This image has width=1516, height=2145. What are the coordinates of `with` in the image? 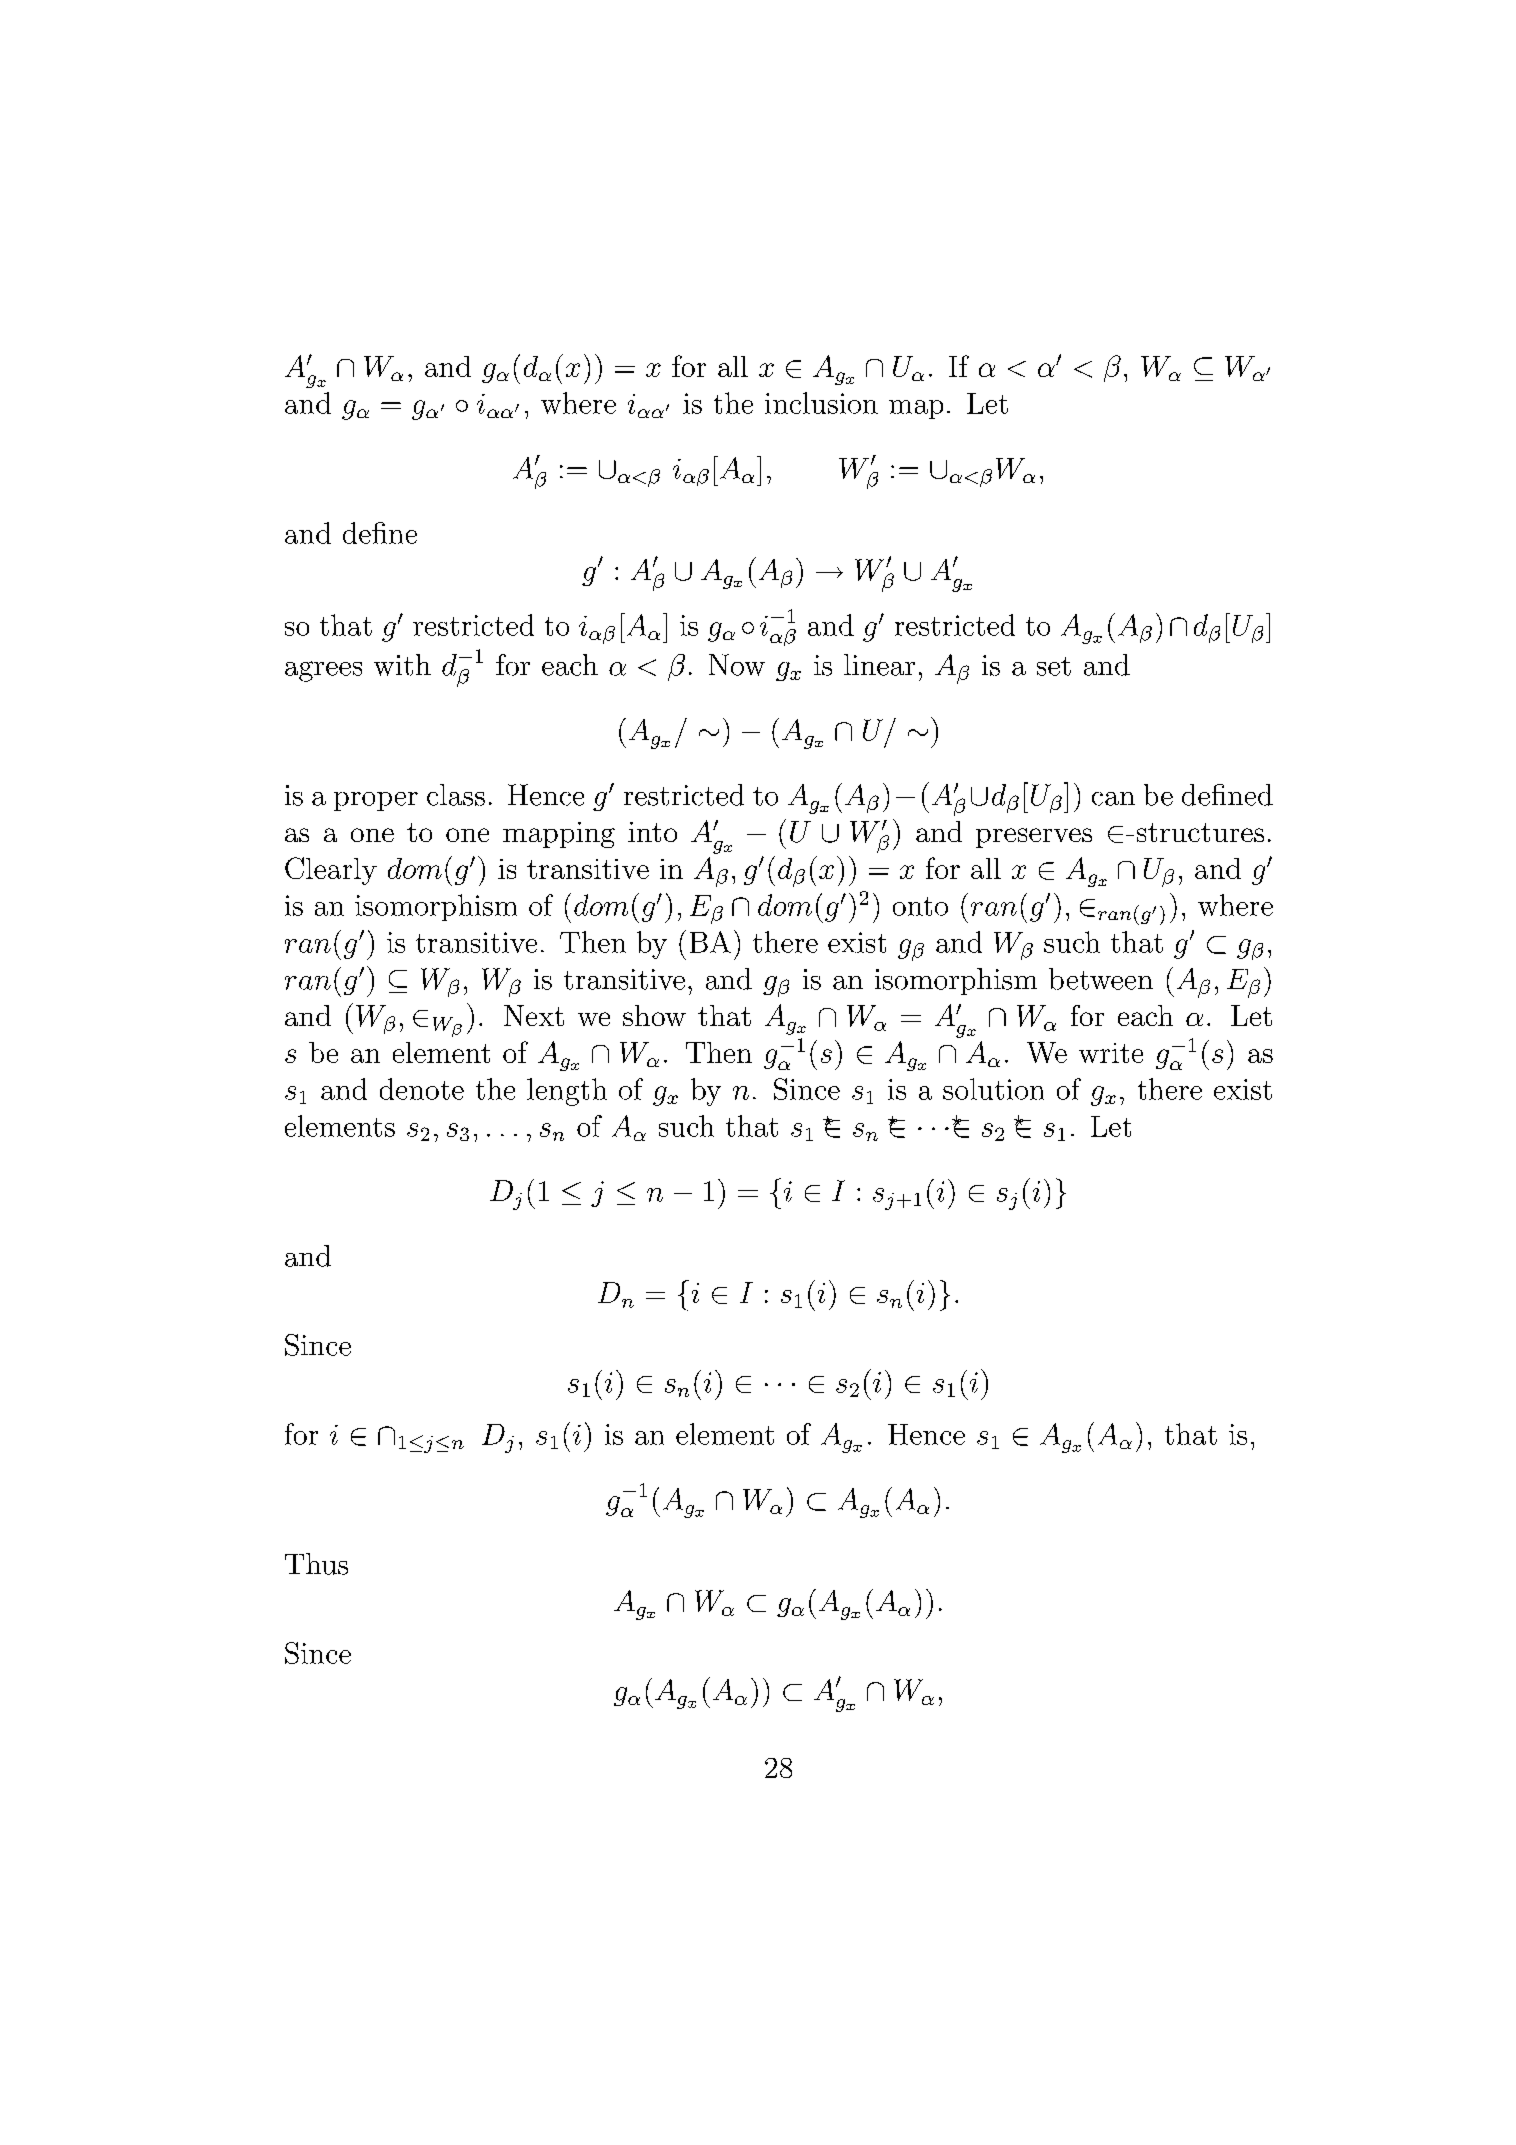 It's located at (402, 665).
